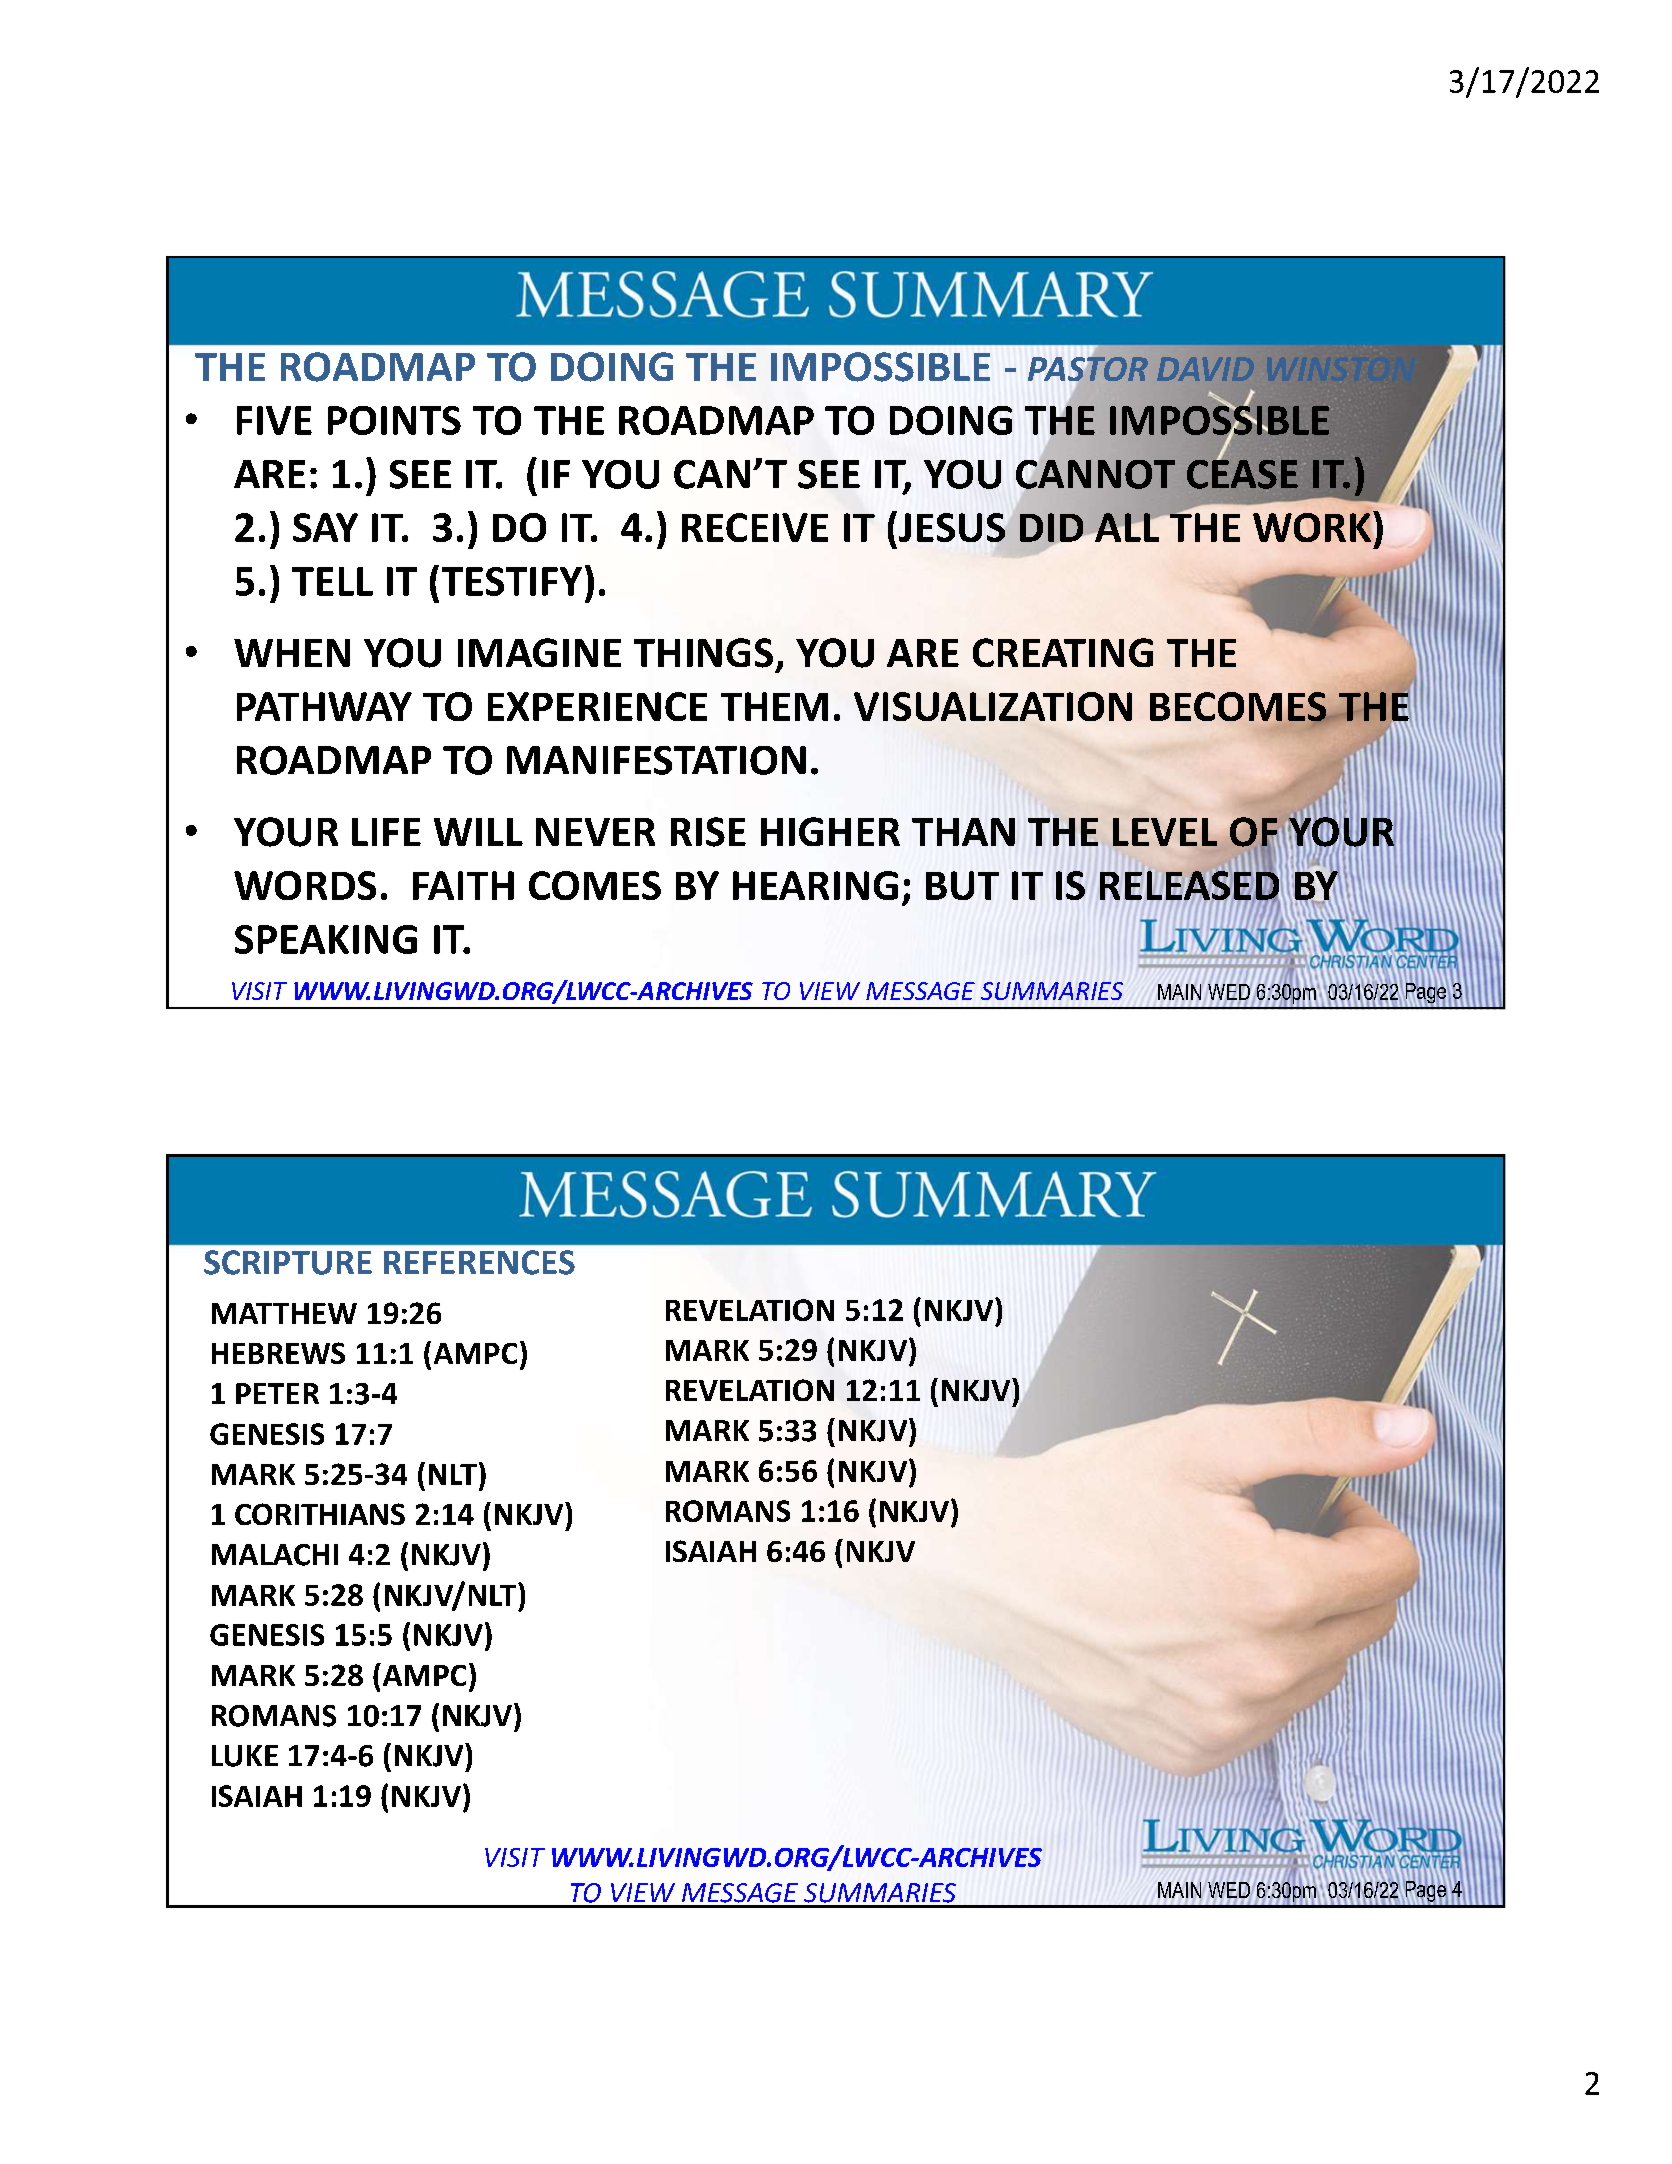  Describe the element at coordinates (962, 885) in the screenshot. I see `BUT` at that location.
